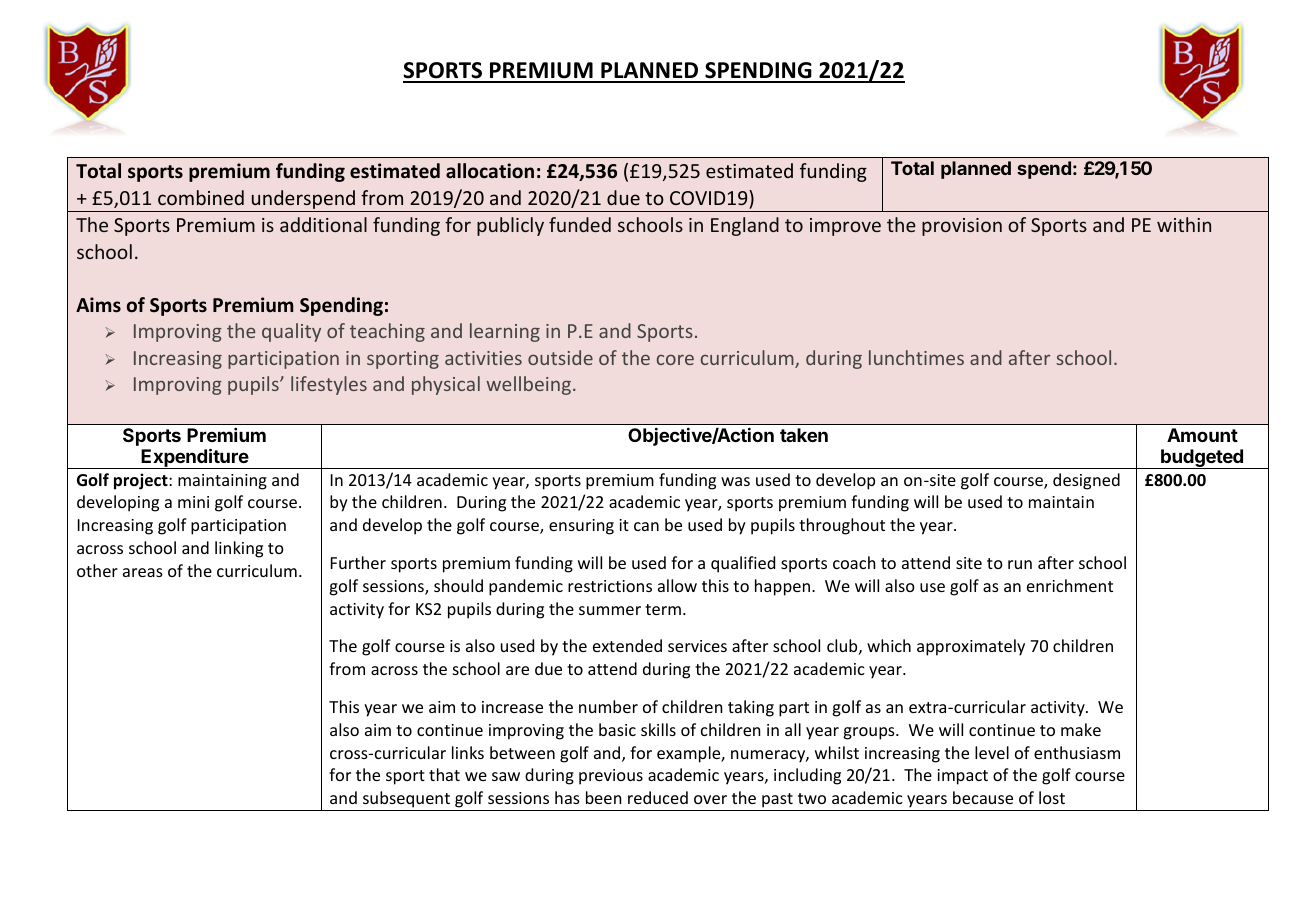 Image resolution: width=1308 pixels, height=924 pixels. I want to click on was, so click(735, 481).
